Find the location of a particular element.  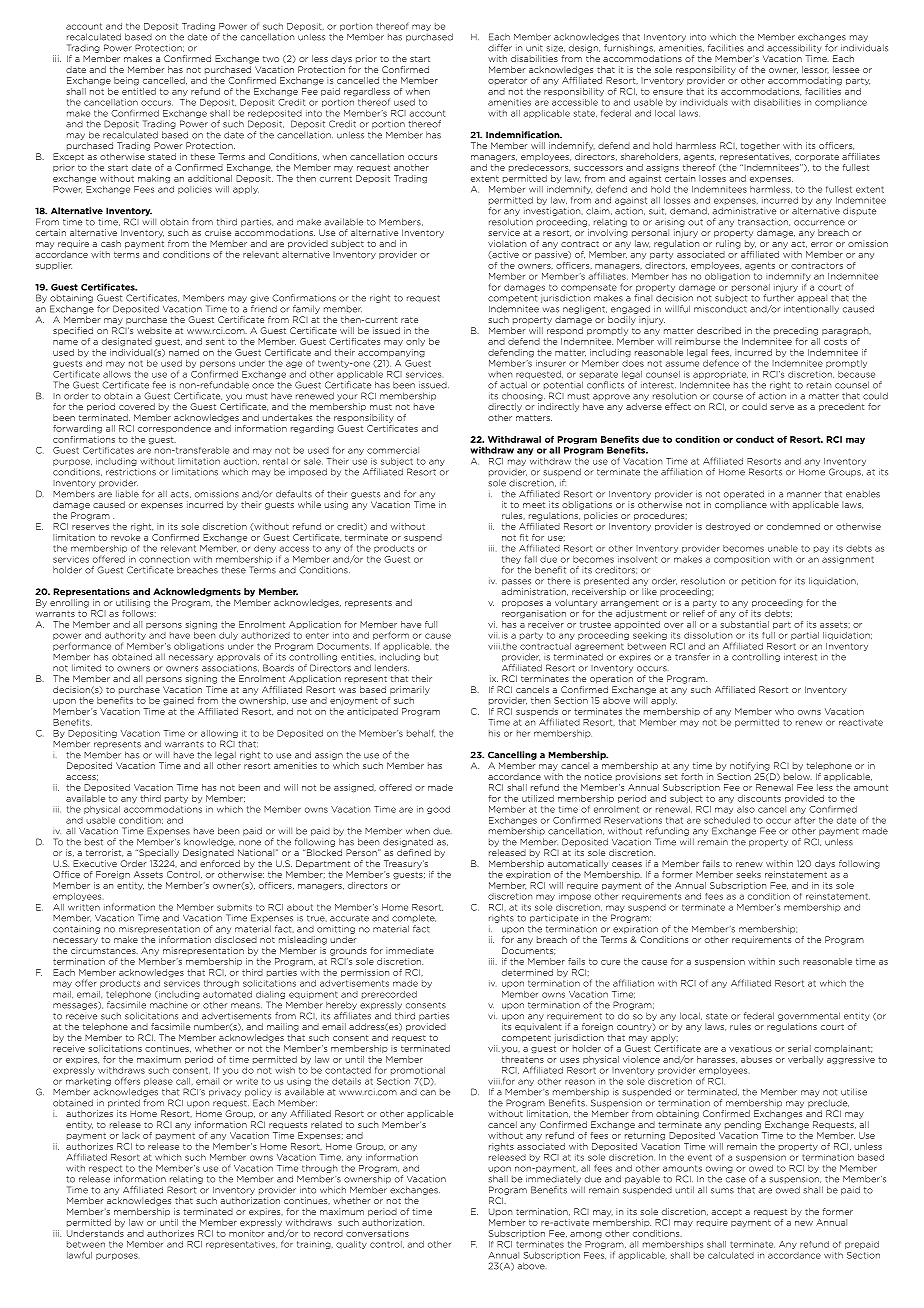

conversations is located at coordinates (377, 1233).
